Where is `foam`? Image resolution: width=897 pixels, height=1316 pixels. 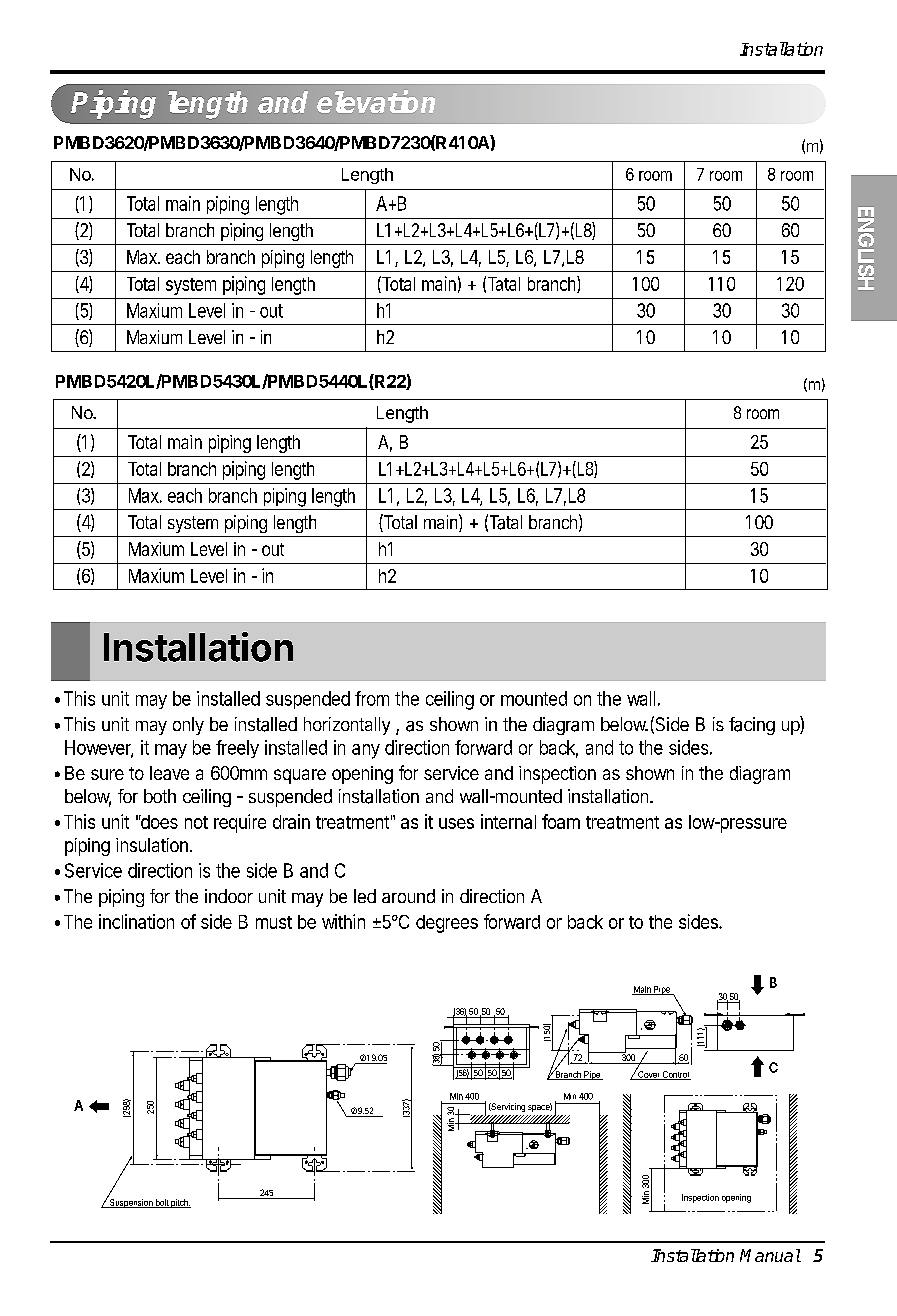
foam is located at coordinates (561, 821).
